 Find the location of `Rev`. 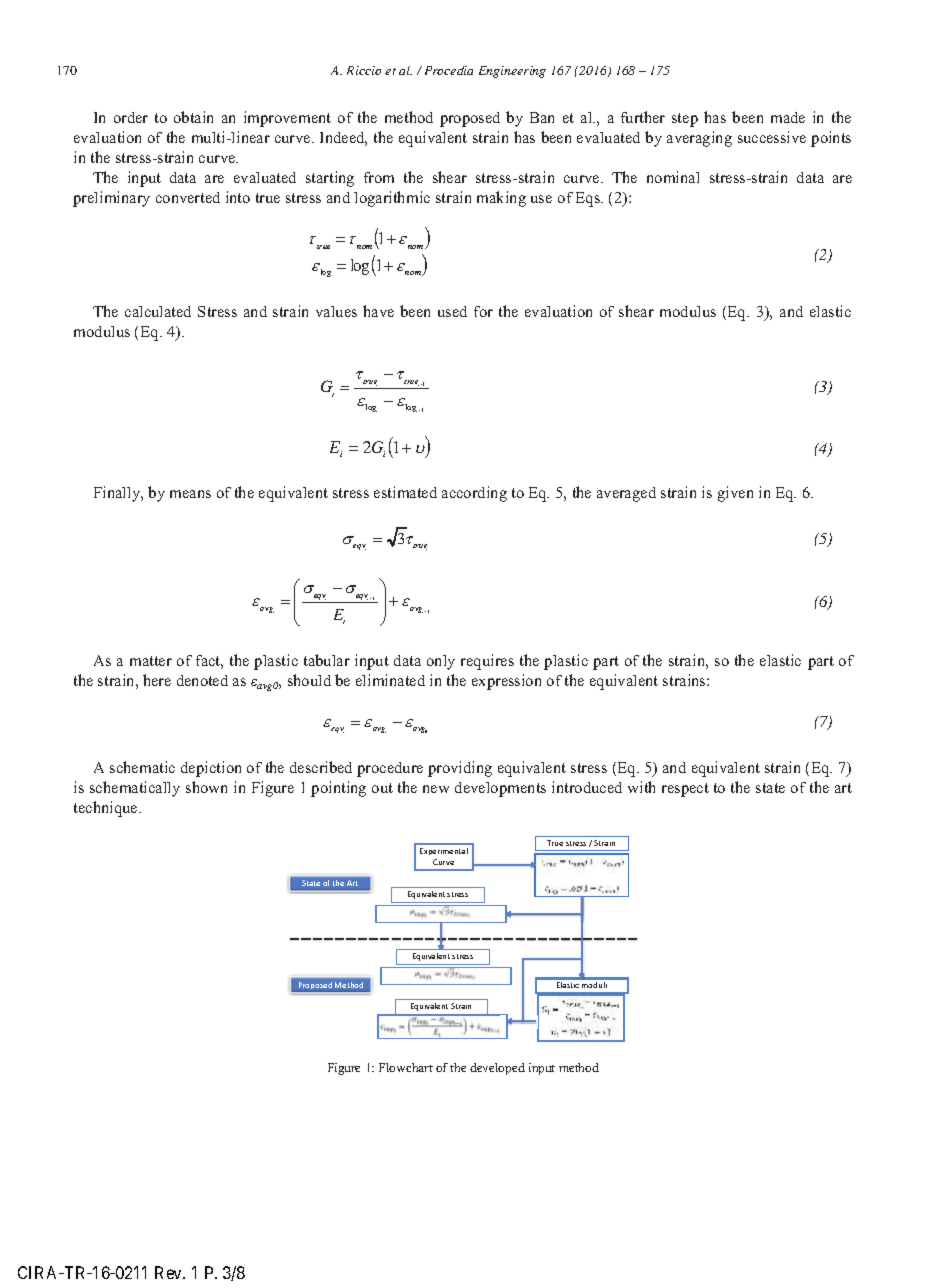

Rev is located at coordinates (170, 1272).
